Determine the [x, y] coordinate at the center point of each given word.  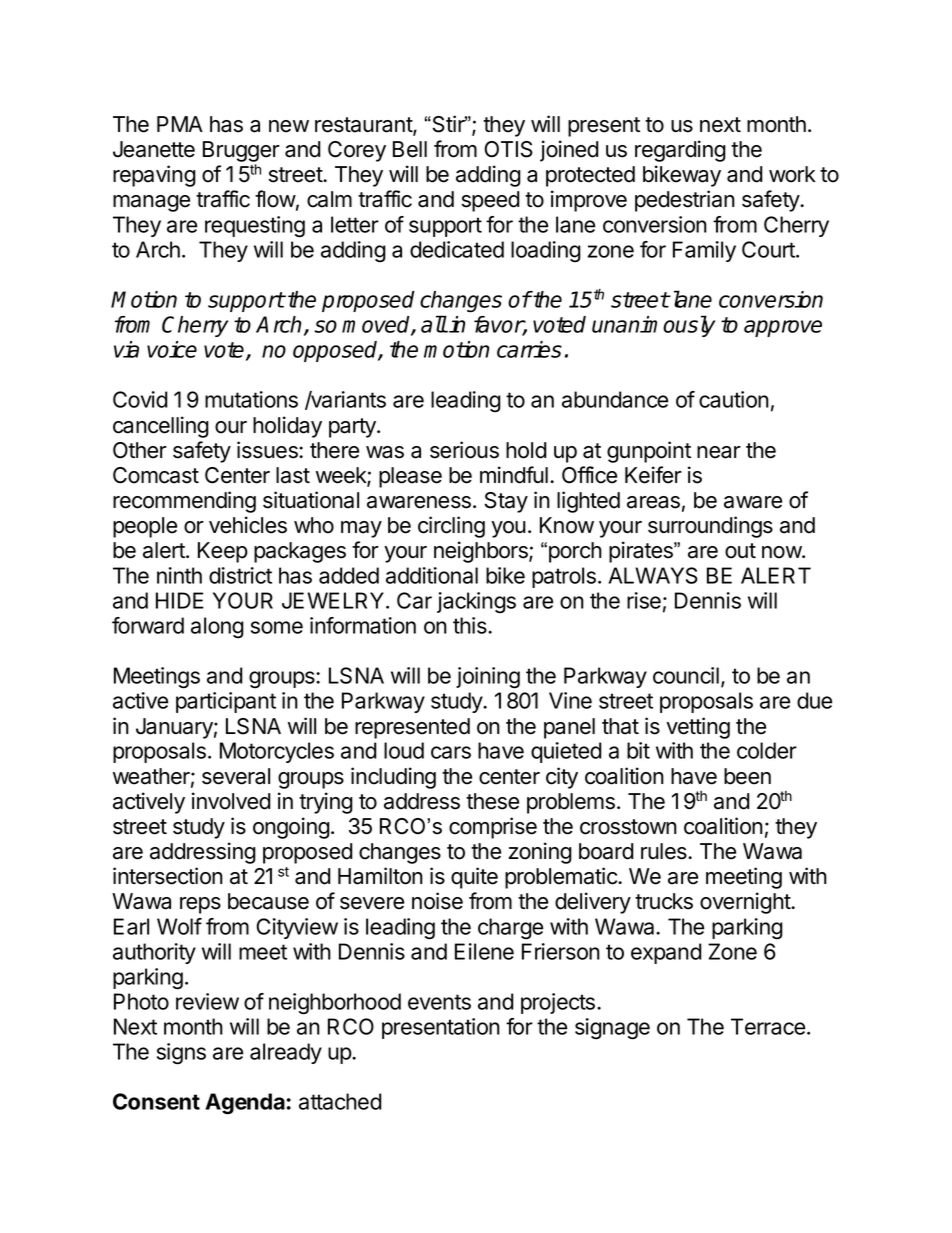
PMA [180, 124]
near [719, 452]
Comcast [156, 475]
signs [181, 1054]
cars [451, 752]
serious [464, 450]
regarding [680, 151]
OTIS [508, 149]
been [747, 776]
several [236, 776]
